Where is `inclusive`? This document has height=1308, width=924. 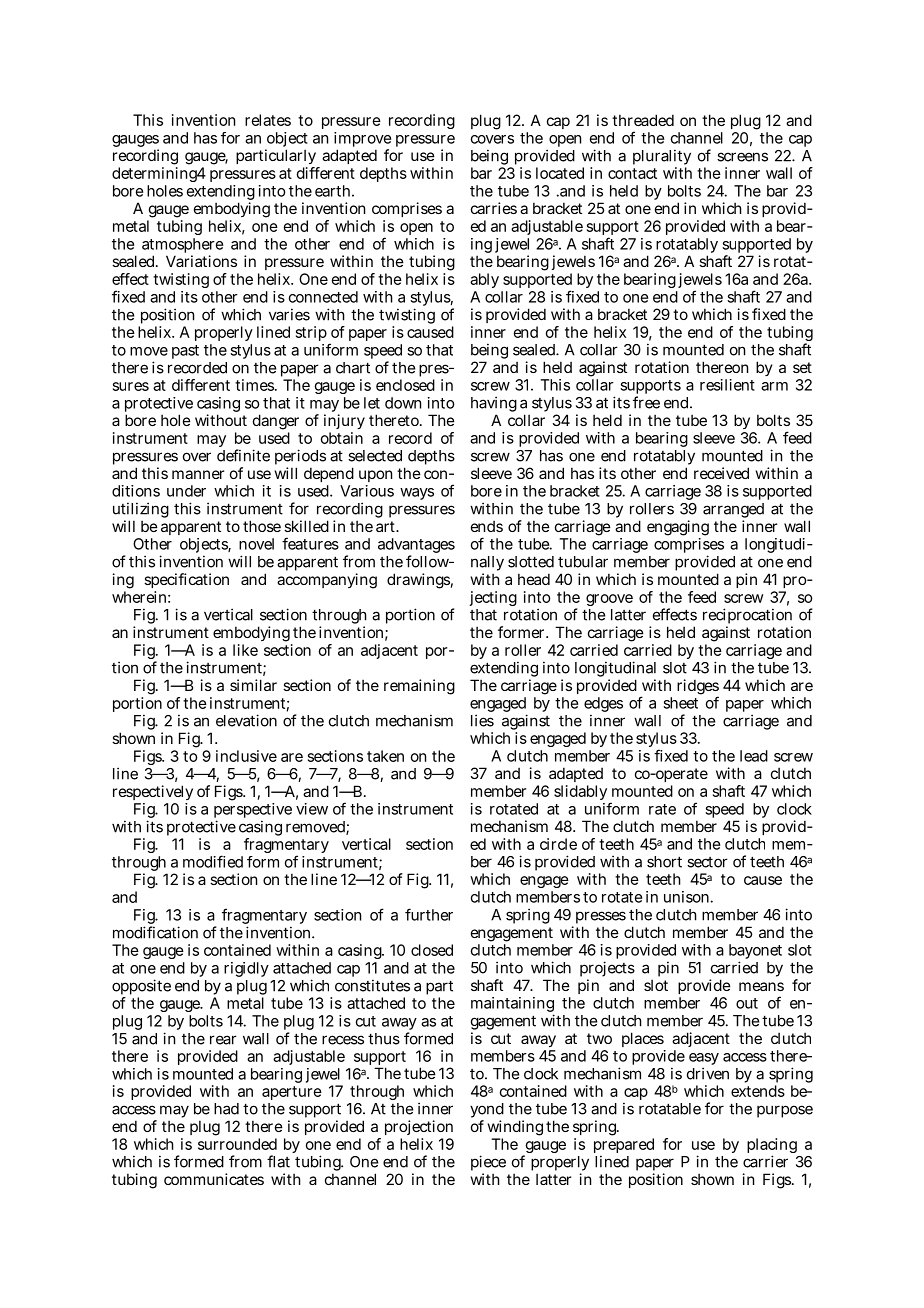 inclusive is located at coordinates (246, 756).
